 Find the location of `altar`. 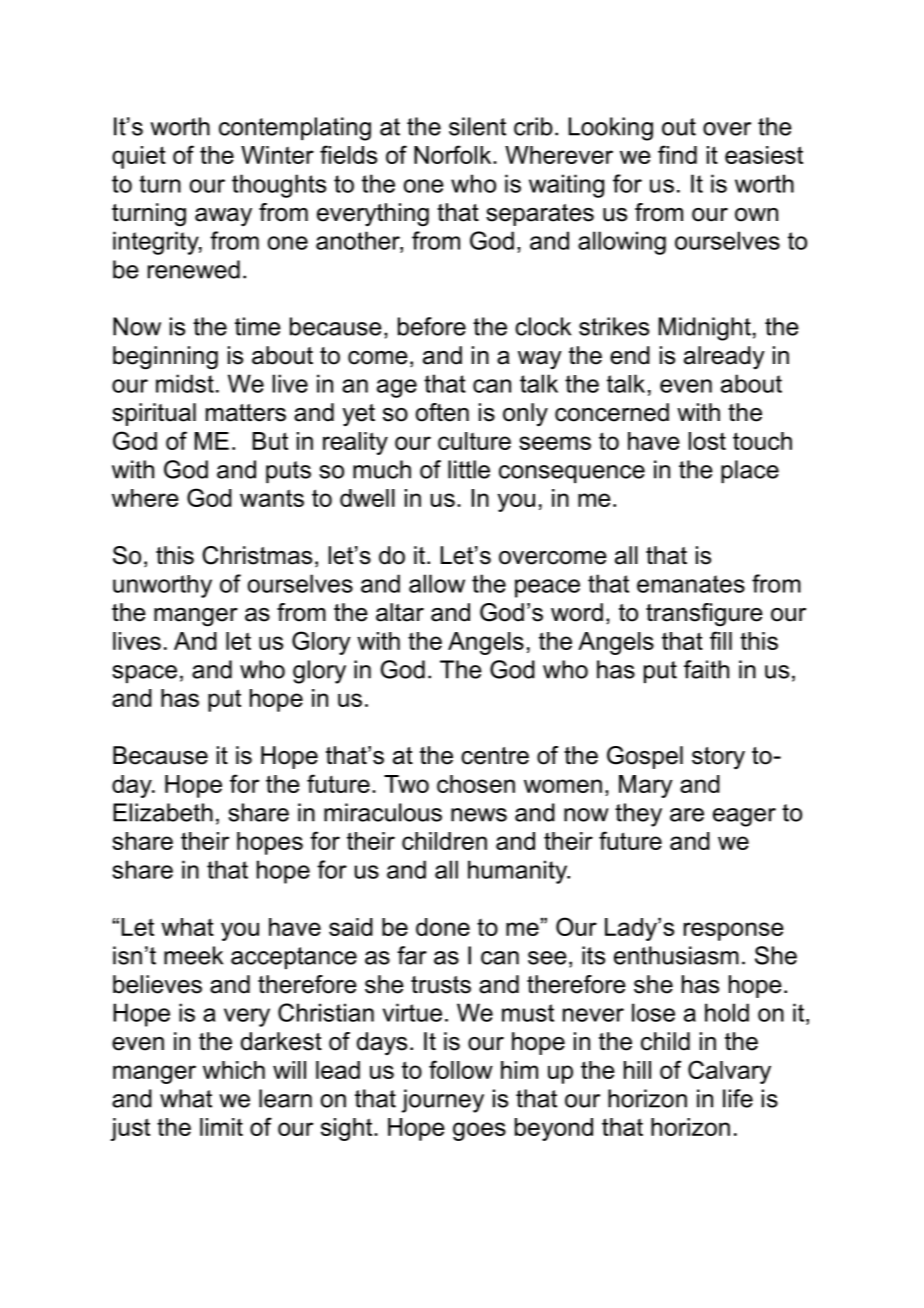

altar is located at coordinates (400, 612).
